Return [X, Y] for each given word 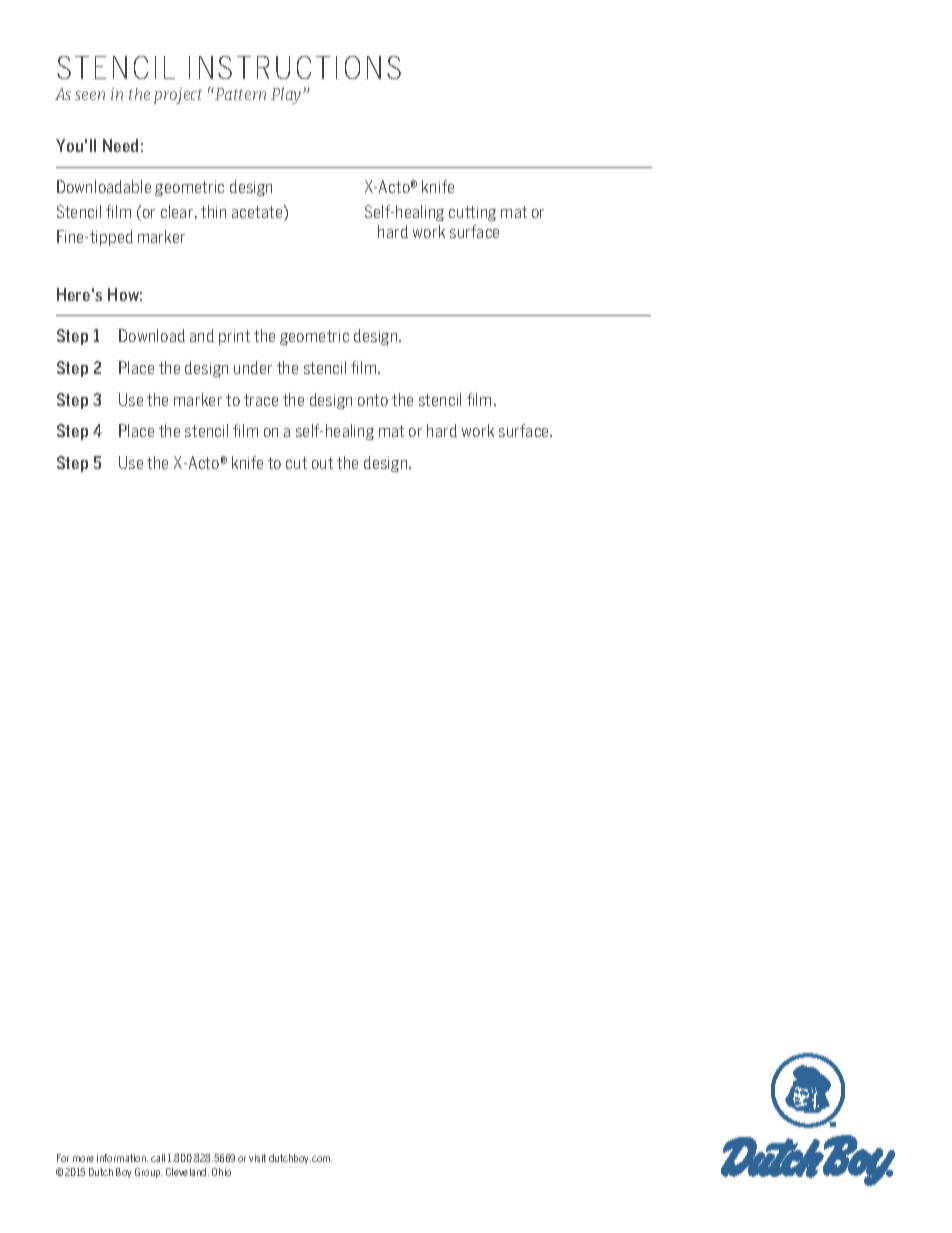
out [322, 463]
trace [261, 400]
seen [90, 95]
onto [373, 400]
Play [287, 95]
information [122, 1158]
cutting [472, 213]
